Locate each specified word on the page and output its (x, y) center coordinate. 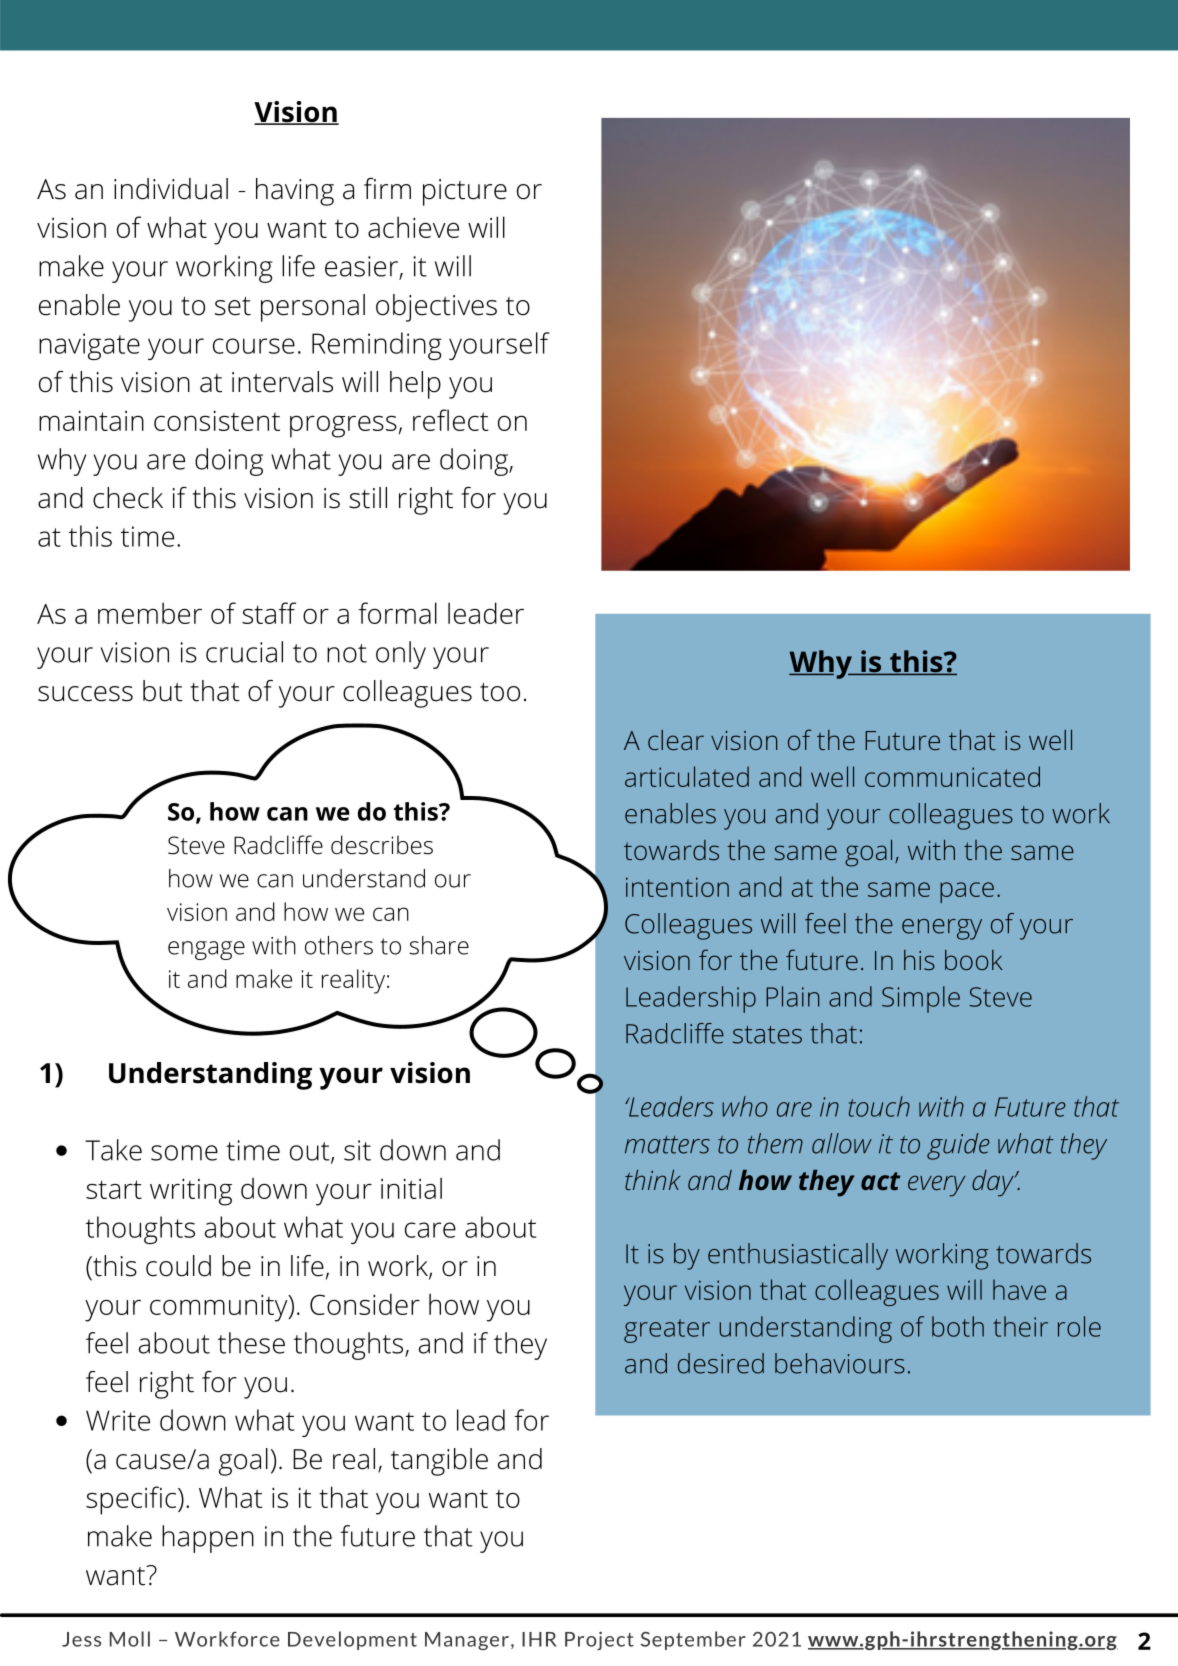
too (500, 692)
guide (958, 1146)
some (184, 1153)
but (163, 691)
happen (208, 1539)
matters (667, 1145)
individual (171, 189)
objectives (436, 308)
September (693, 1640)
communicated (952, 776)
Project (599, 1640)
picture (465, 192)
